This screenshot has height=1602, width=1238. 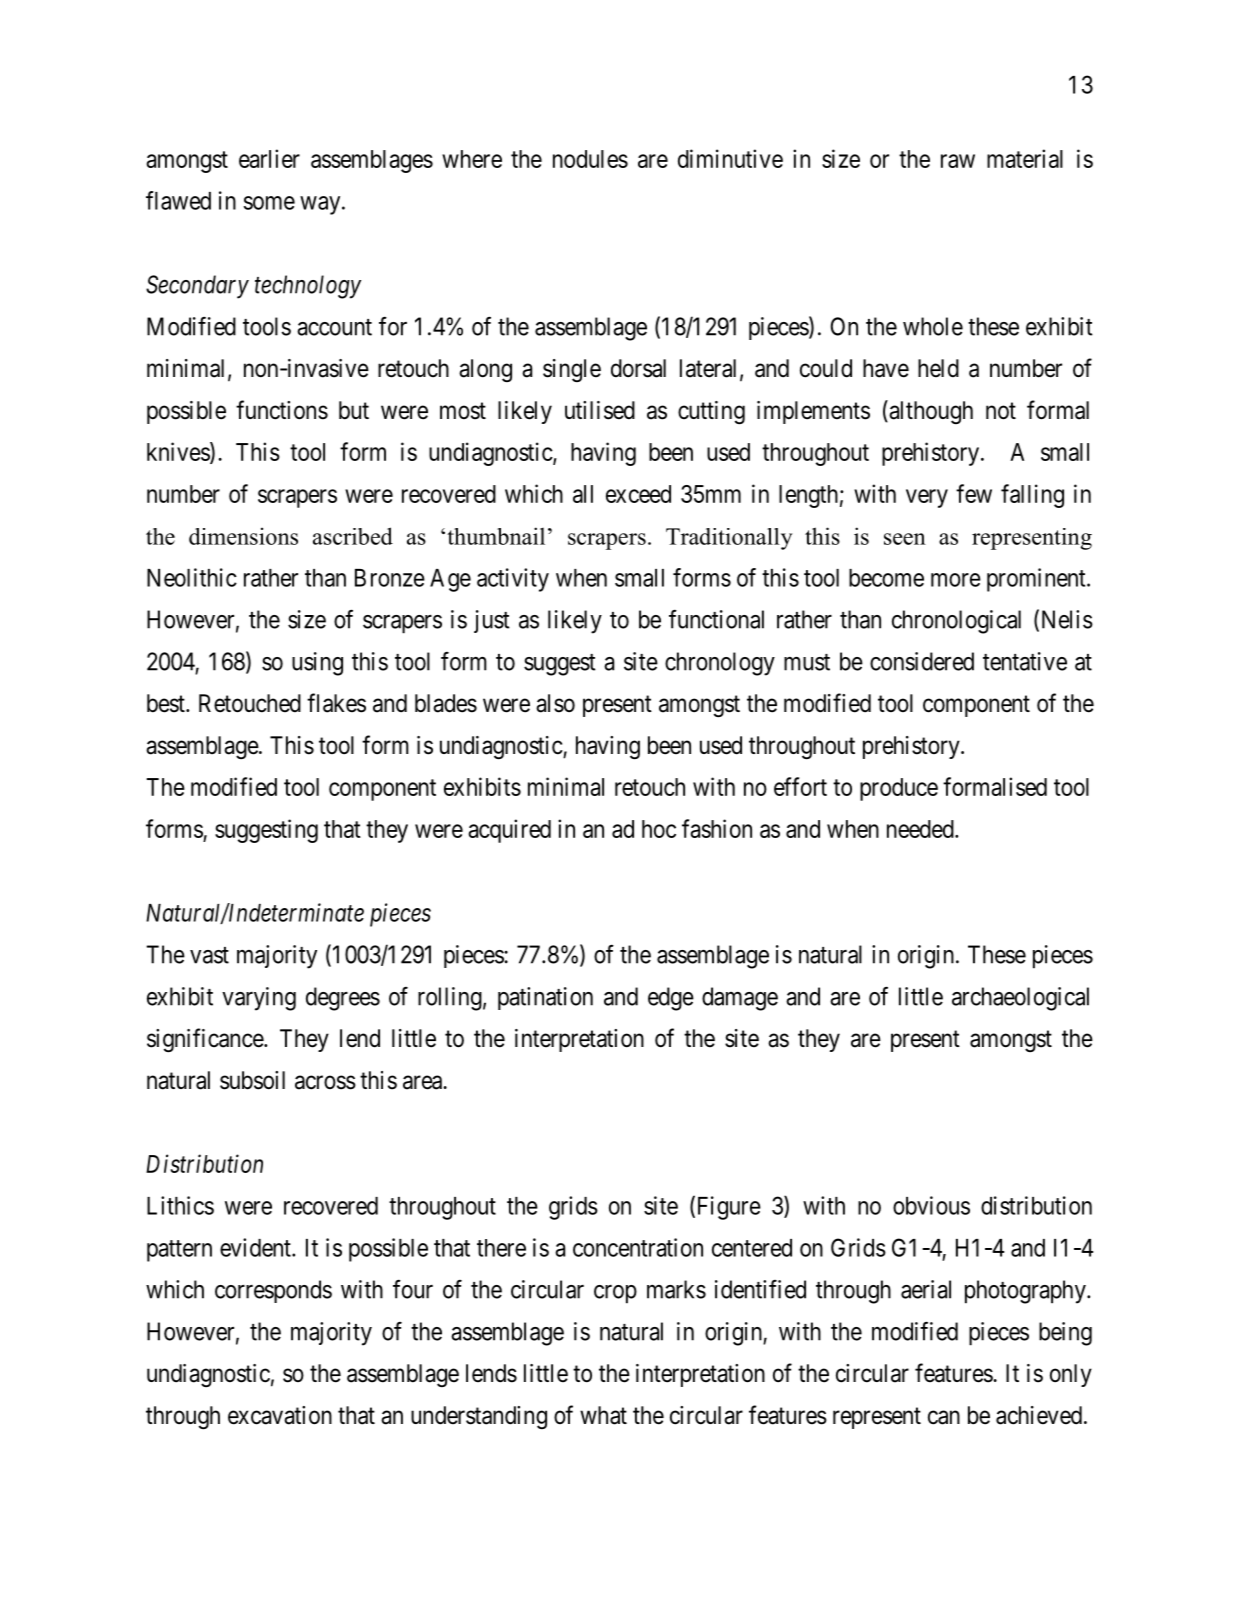 I want to click on varying, so click(x=259, y=999).
